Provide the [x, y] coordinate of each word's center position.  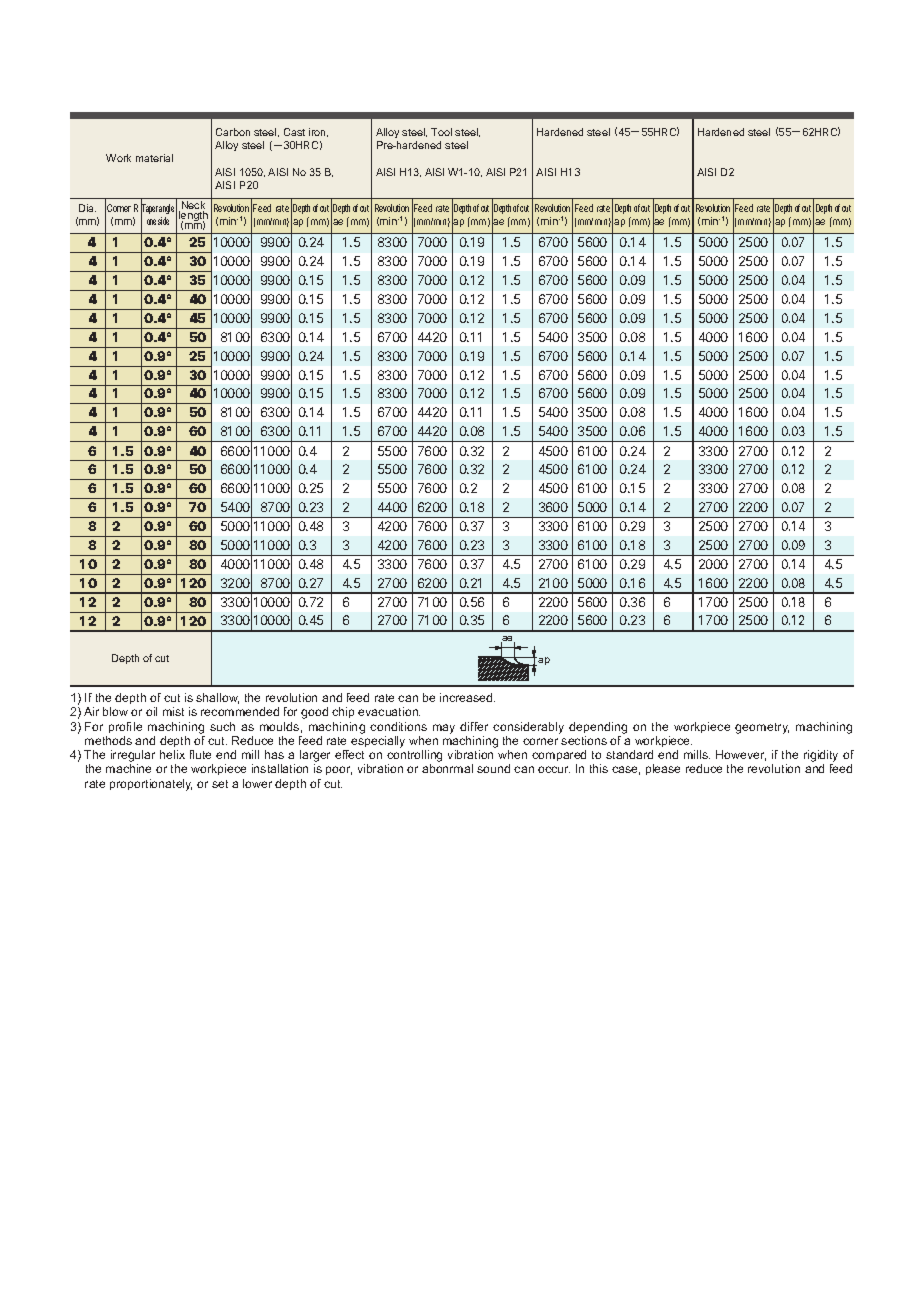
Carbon [233, 132]
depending [598, 728]
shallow [217, 698]
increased [467, 697]
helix [172, 754]
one [151, 222]
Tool [441, 132]
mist [173, 711]
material [154, 158]
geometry [762, 728]
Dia [87, 208]
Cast [294, 132]
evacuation [389, 711]
